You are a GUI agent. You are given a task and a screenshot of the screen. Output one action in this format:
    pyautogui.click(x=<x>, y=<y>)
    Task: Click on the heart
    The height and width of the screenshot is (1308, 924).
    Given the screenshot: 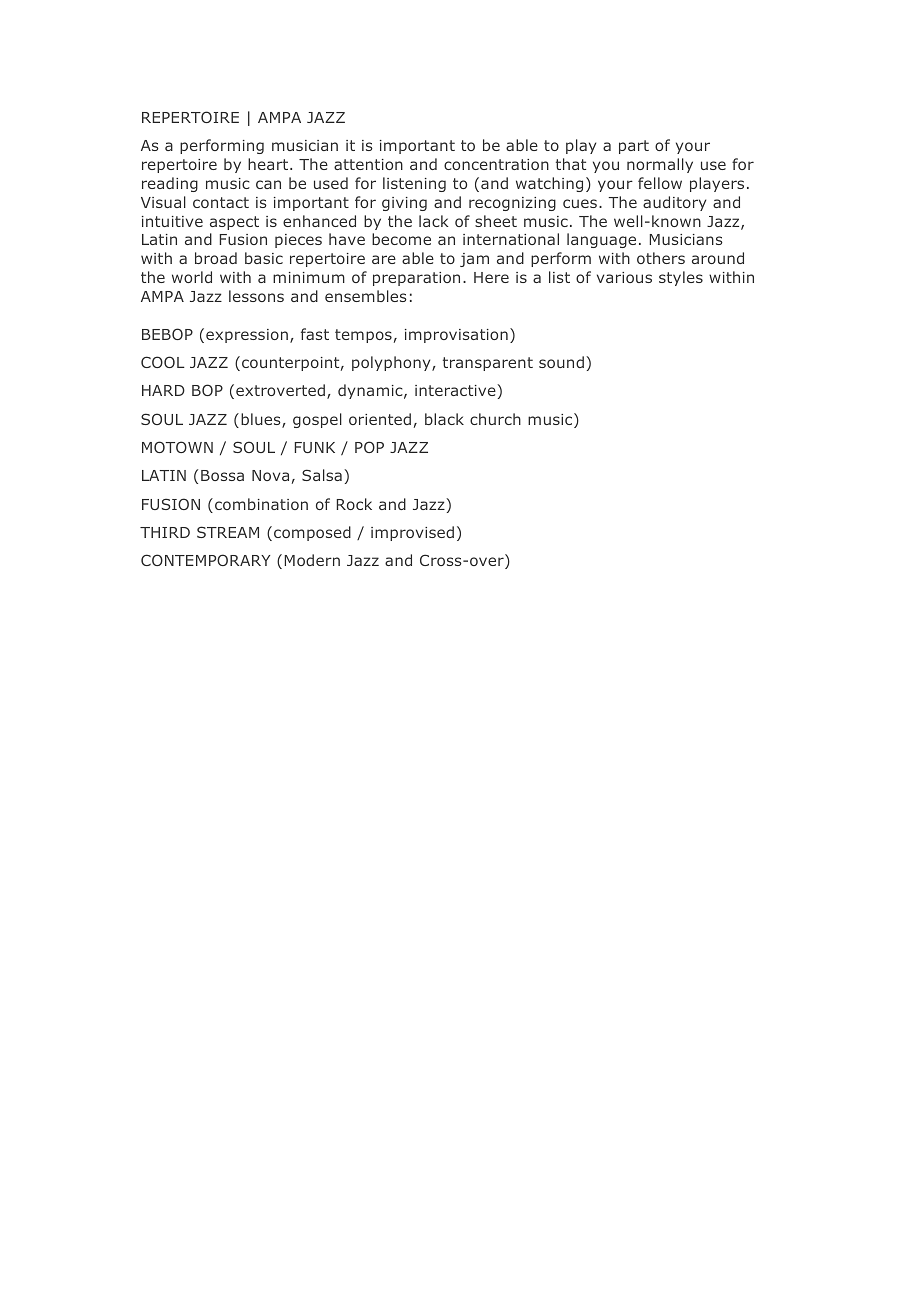 What is the action you would take?
    pyautogui.click(x=269, y=164)
